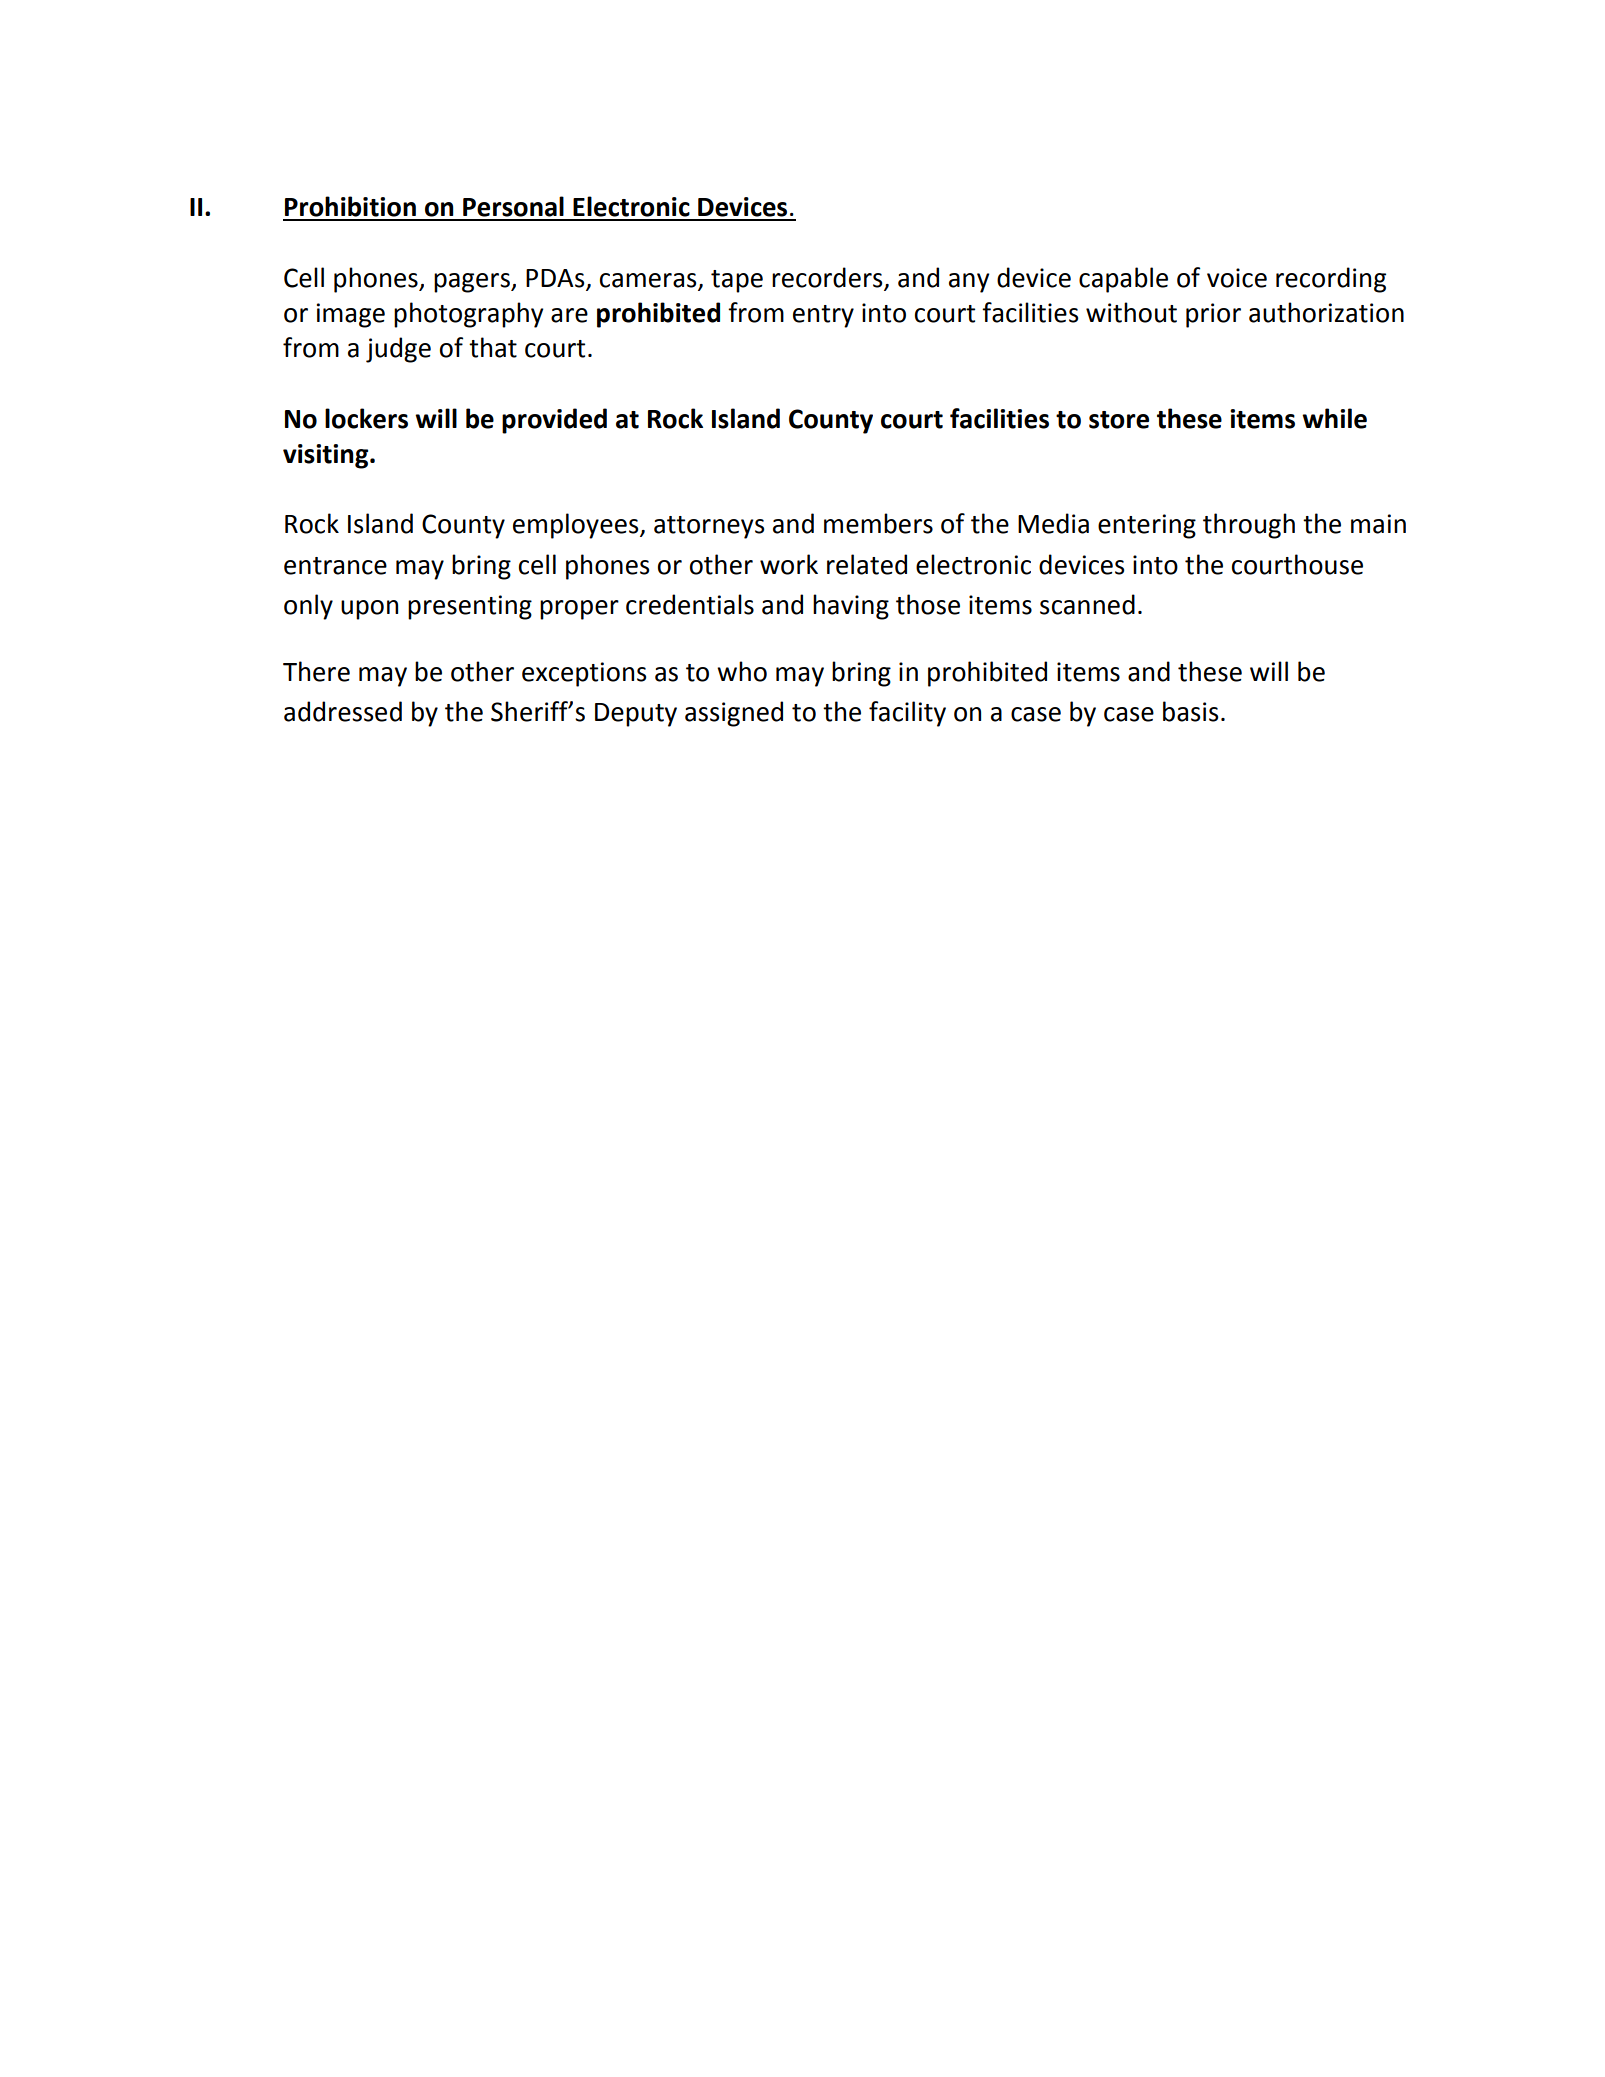  I want to click on facility, so click(907, 714).
